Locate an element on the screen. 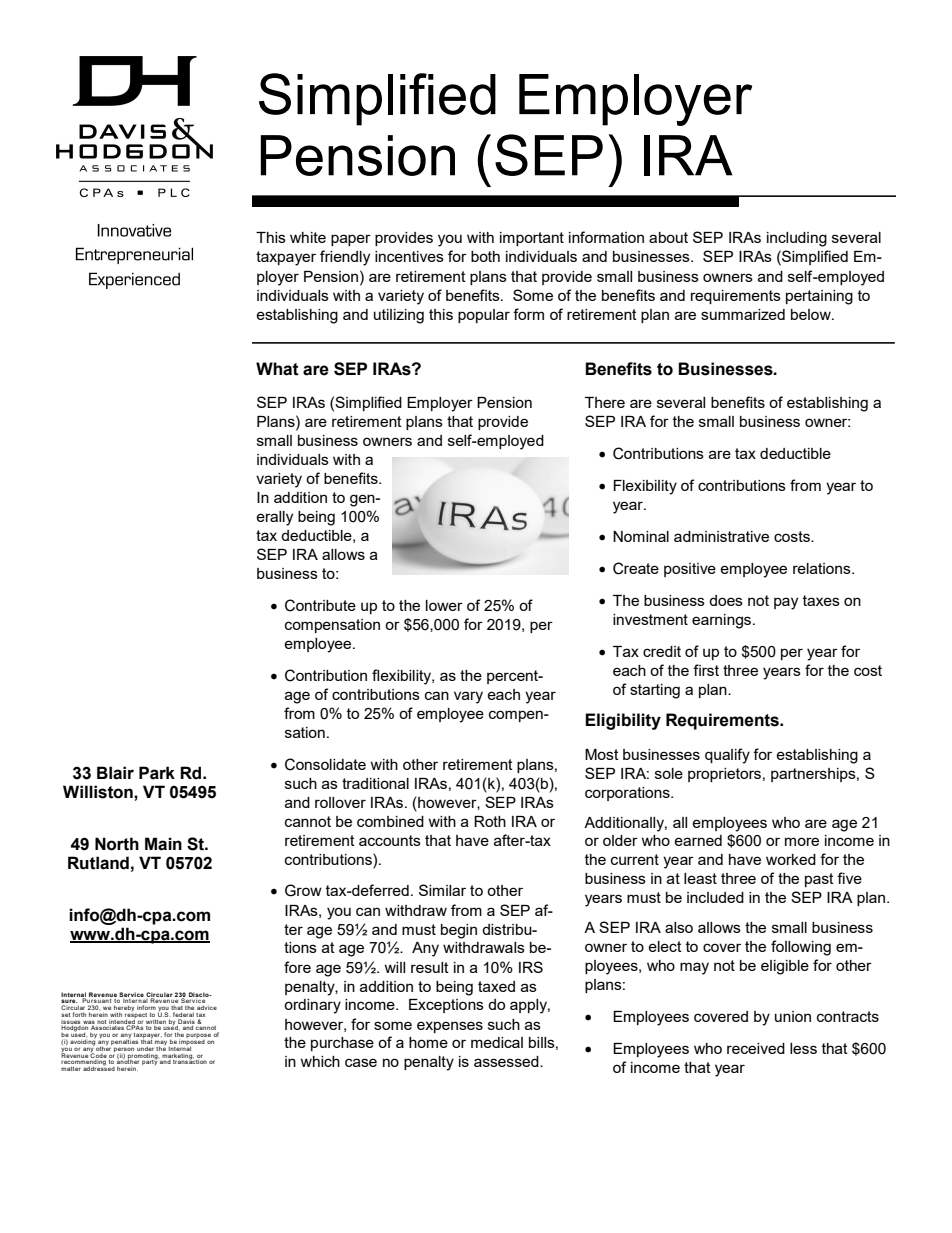 This screenshot has height=1233, width=952. lower is located at coordinates (444, 605).
